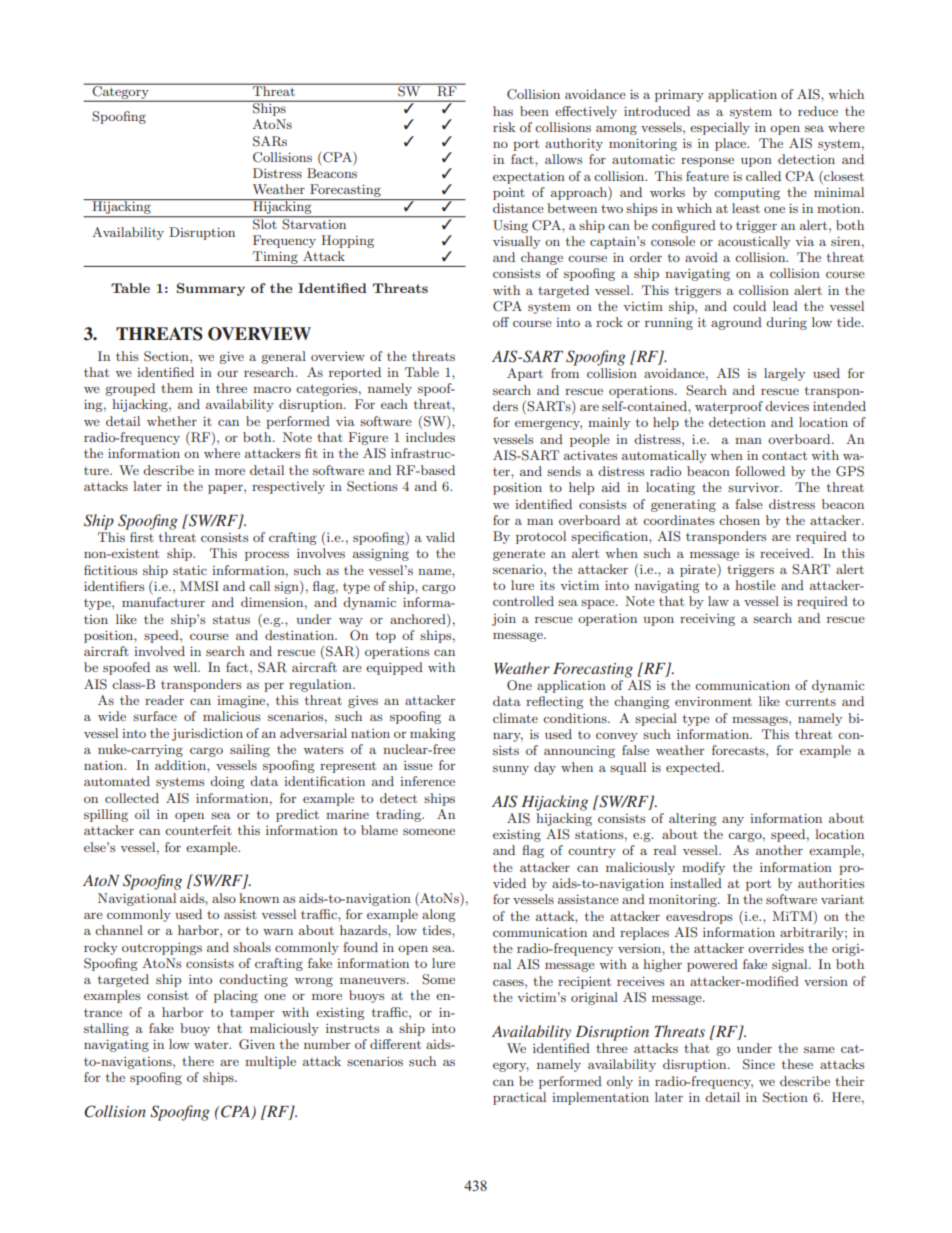 This screenshot has width=952, height=1233. Describe the element at coordinates (779, 850) in the screenshot. I see `another` at that location.
